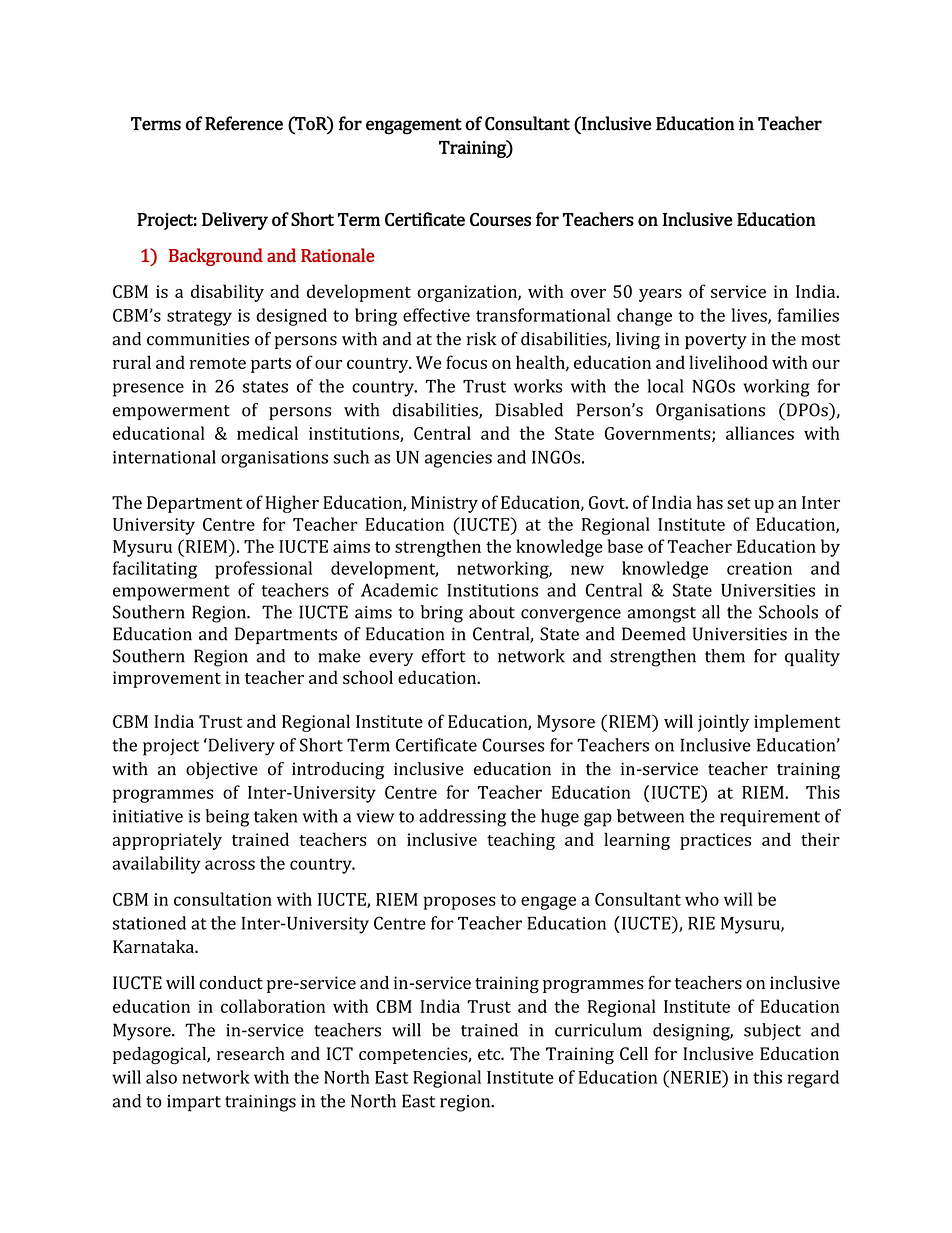  I want to click on Rationale, so click(338, 255).
